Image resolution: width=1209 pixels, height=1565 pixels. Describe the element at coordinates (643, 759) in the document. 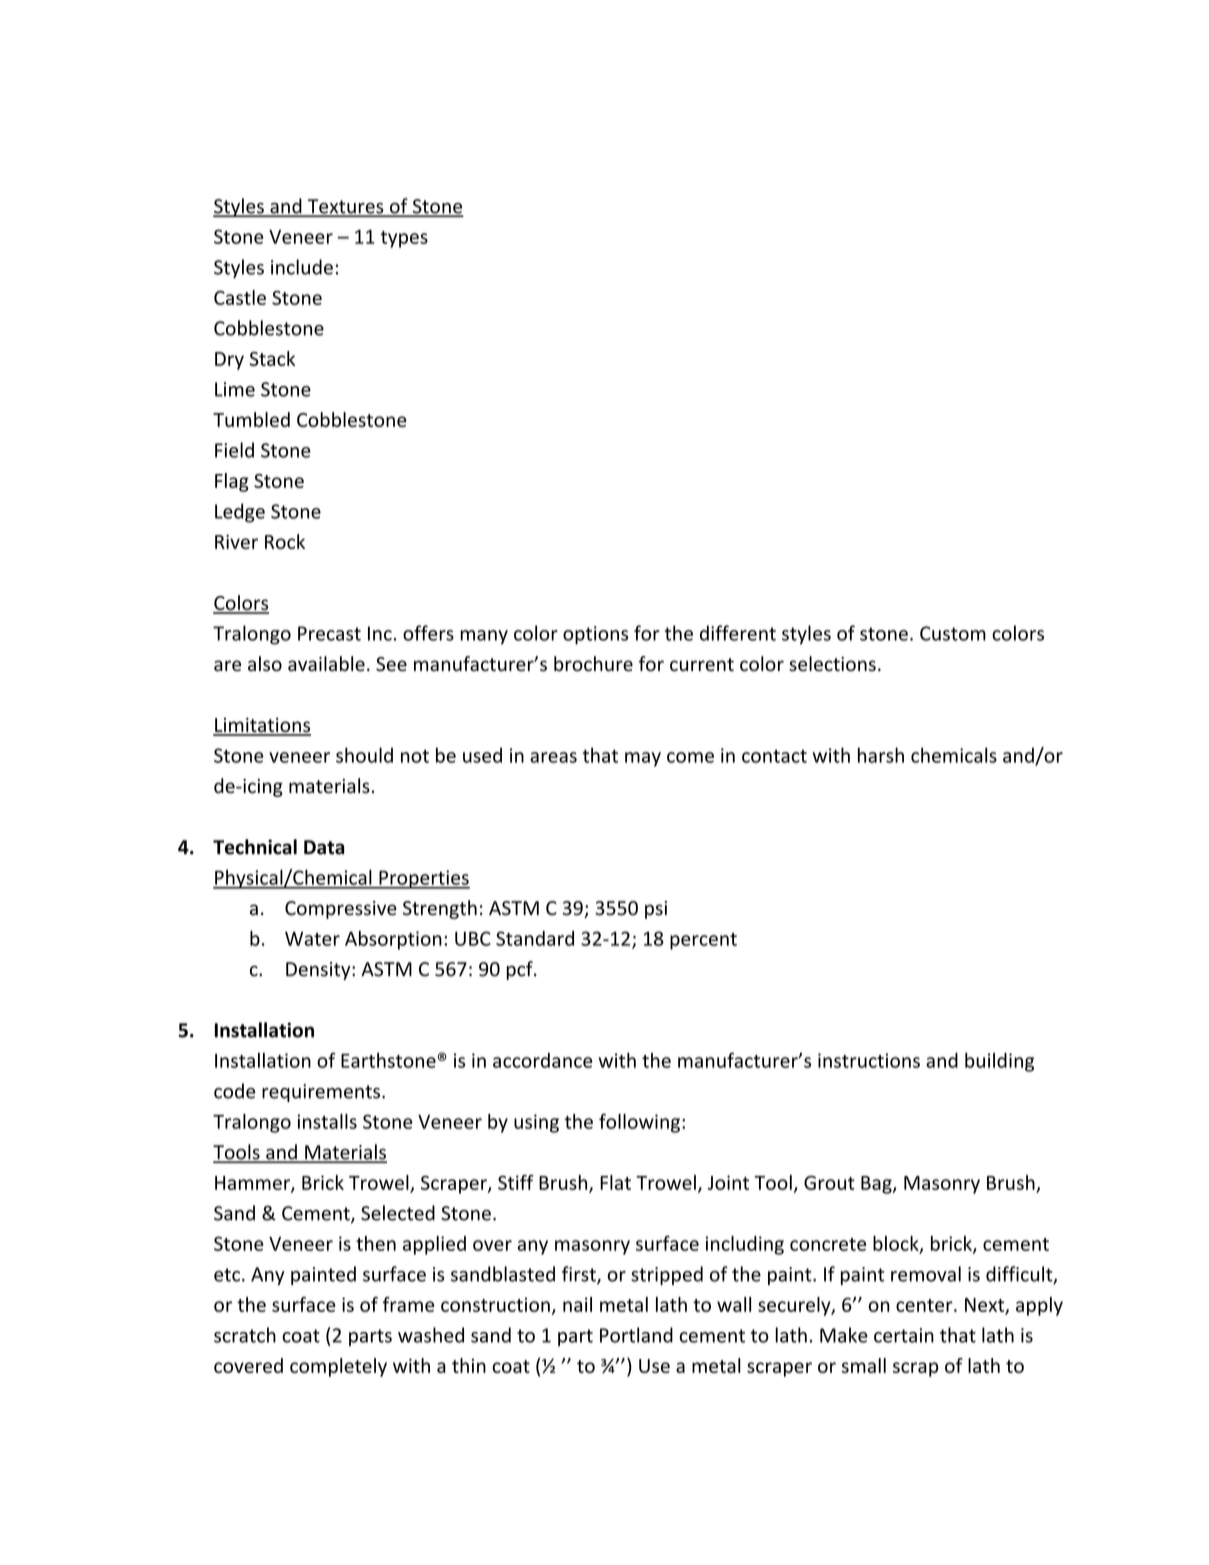

I see `may` at that location.
